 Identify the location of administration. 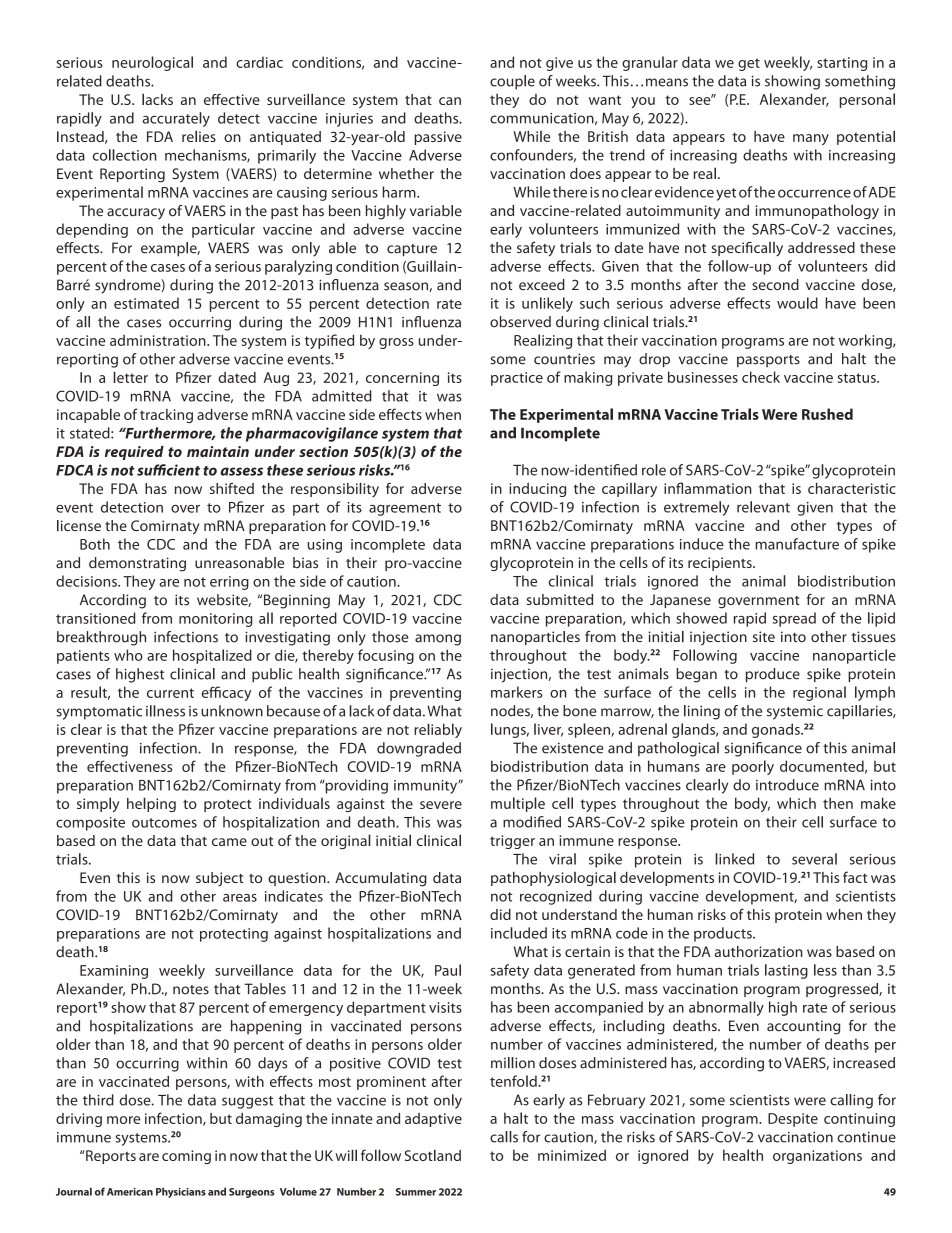
(159, 340).
